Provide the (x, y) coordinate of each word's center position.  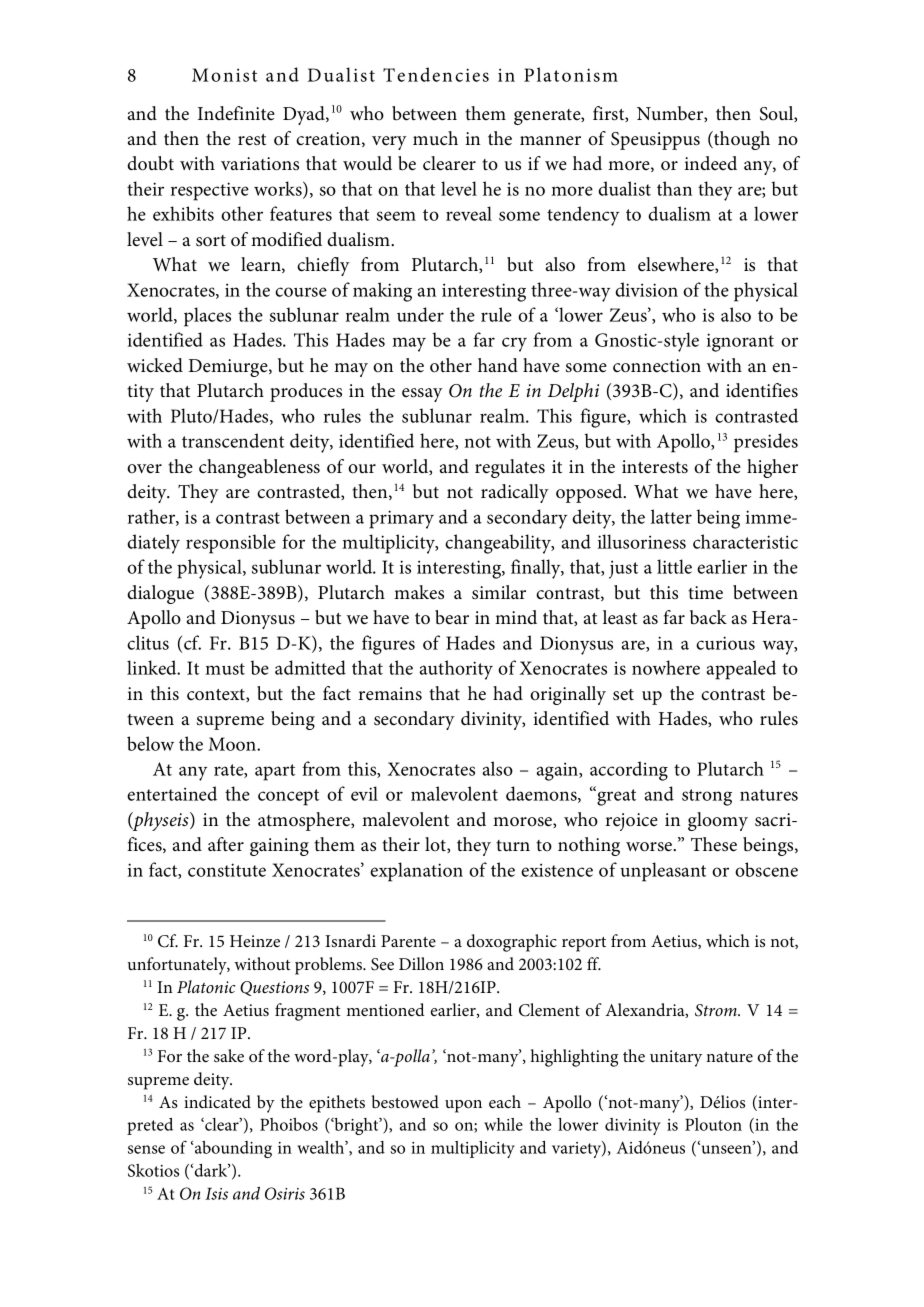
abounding (232, 1149)
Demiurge (229, 368)
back (708, 617)
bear (452, 617)
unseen (726, 1148)
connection (657, 366)
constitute (227, 870)
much (435, 138)
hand (498, 365)
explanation (416, 872)
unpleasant (663, 872)
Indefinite (236, 113)
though (741, 140)
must (225, 669)
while (503, 1124)
